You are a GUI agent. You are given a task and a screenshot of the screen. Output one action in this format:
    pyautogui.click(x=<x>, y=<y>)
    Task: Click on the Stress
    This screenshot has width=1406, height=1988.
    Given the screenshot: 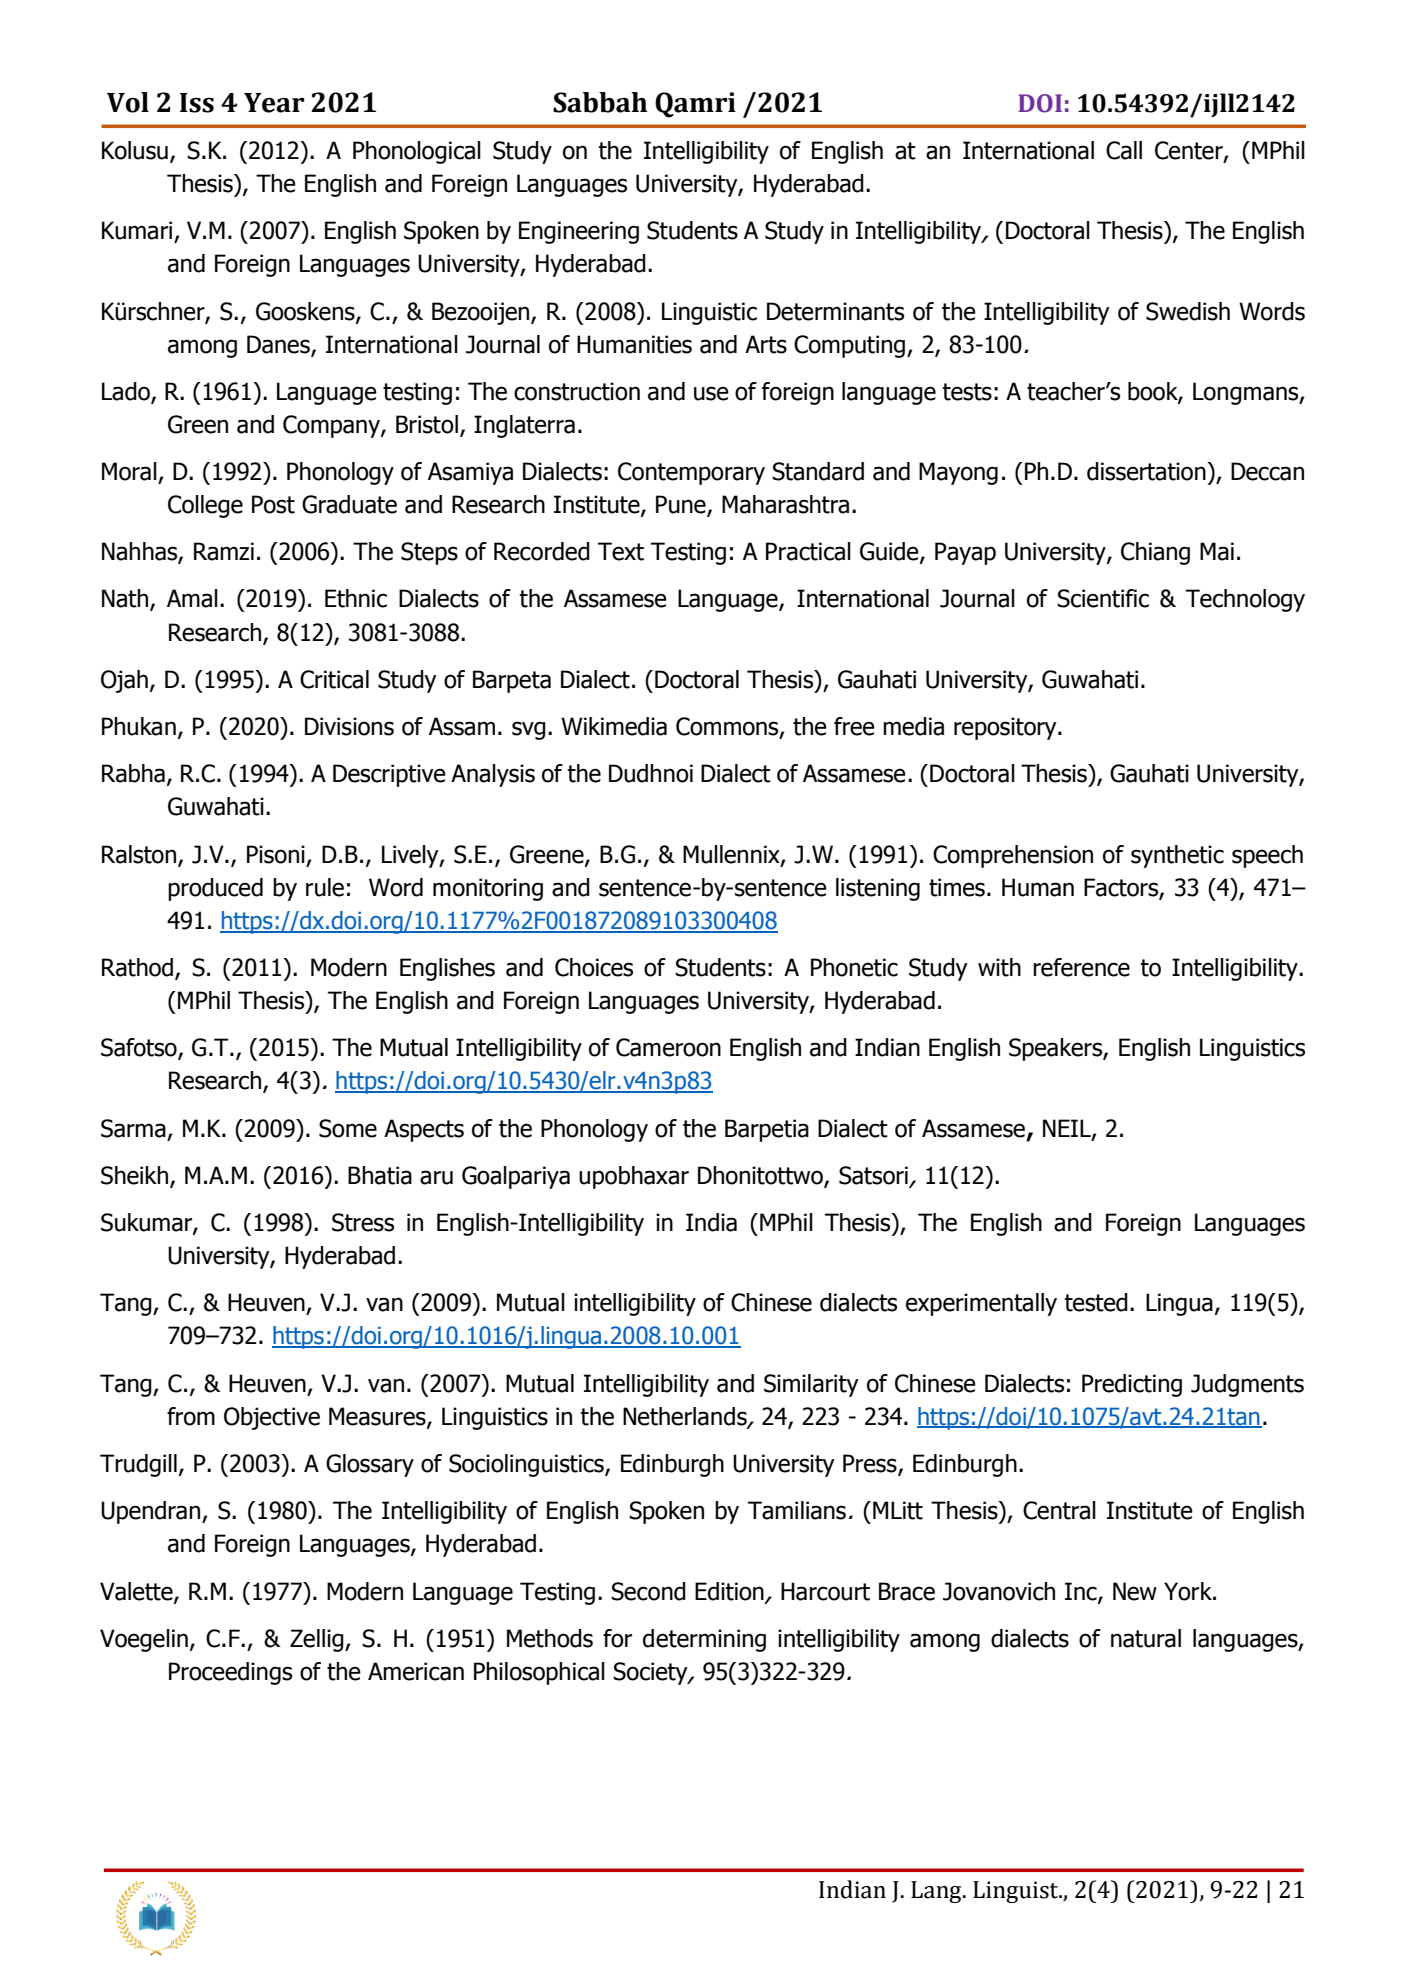 What is the action you would take?
    pyautogui.click(x=363, y=1222)
